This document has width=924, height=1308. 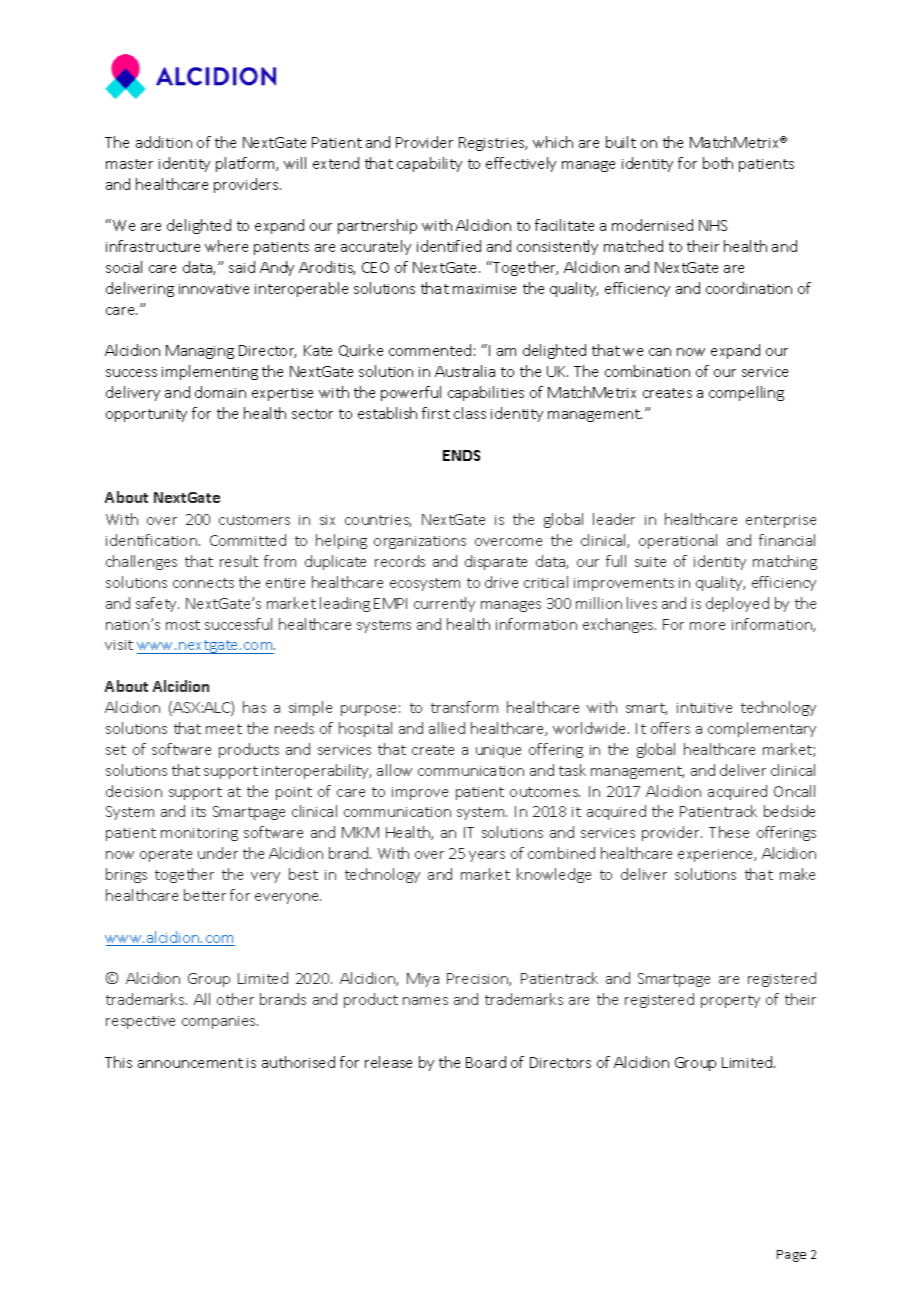 I want to click on customers, so click(x=254, y=520).
